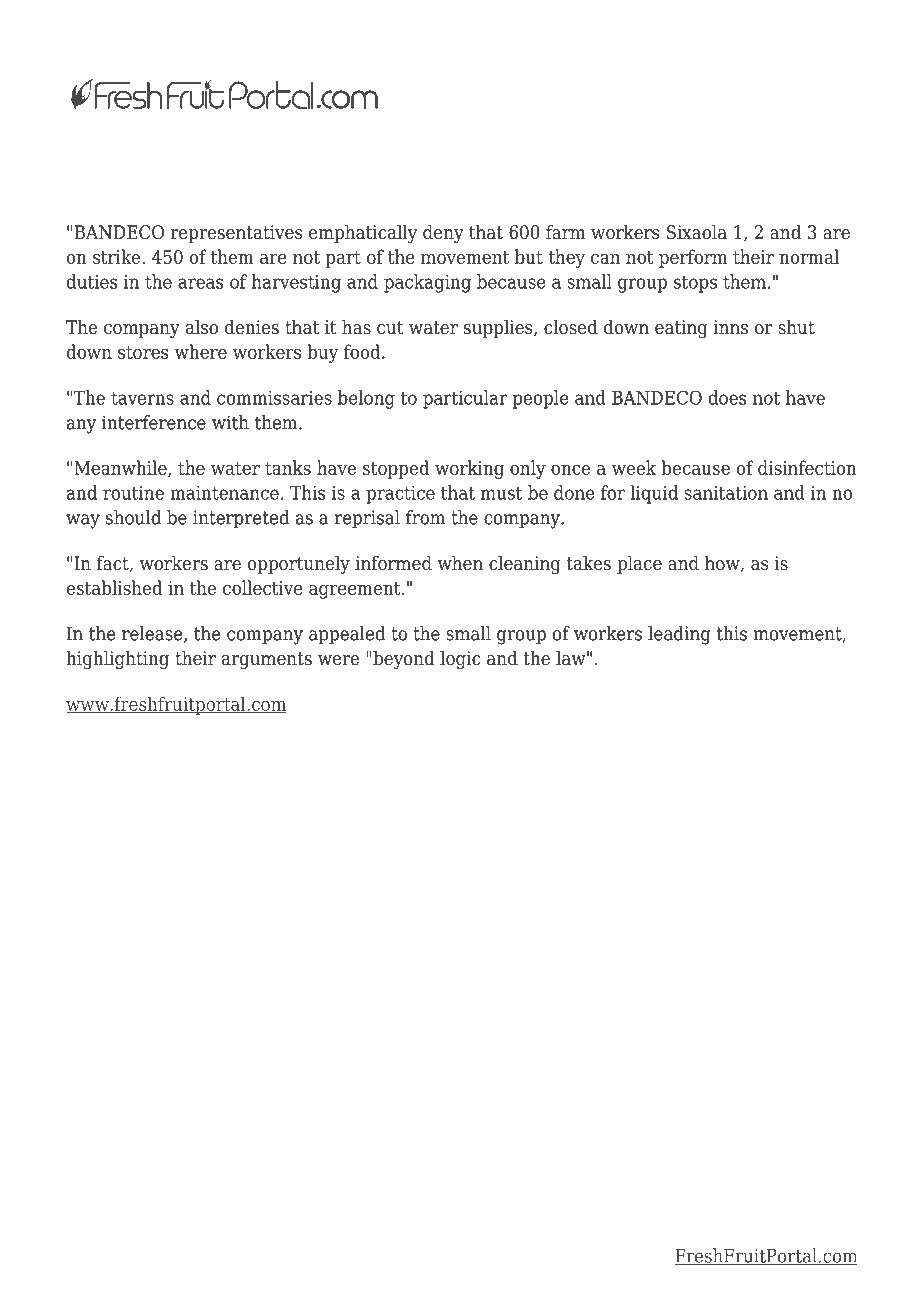 The height and width of the page is (1308, 924). I want to click on deny, so click(443, 234).
